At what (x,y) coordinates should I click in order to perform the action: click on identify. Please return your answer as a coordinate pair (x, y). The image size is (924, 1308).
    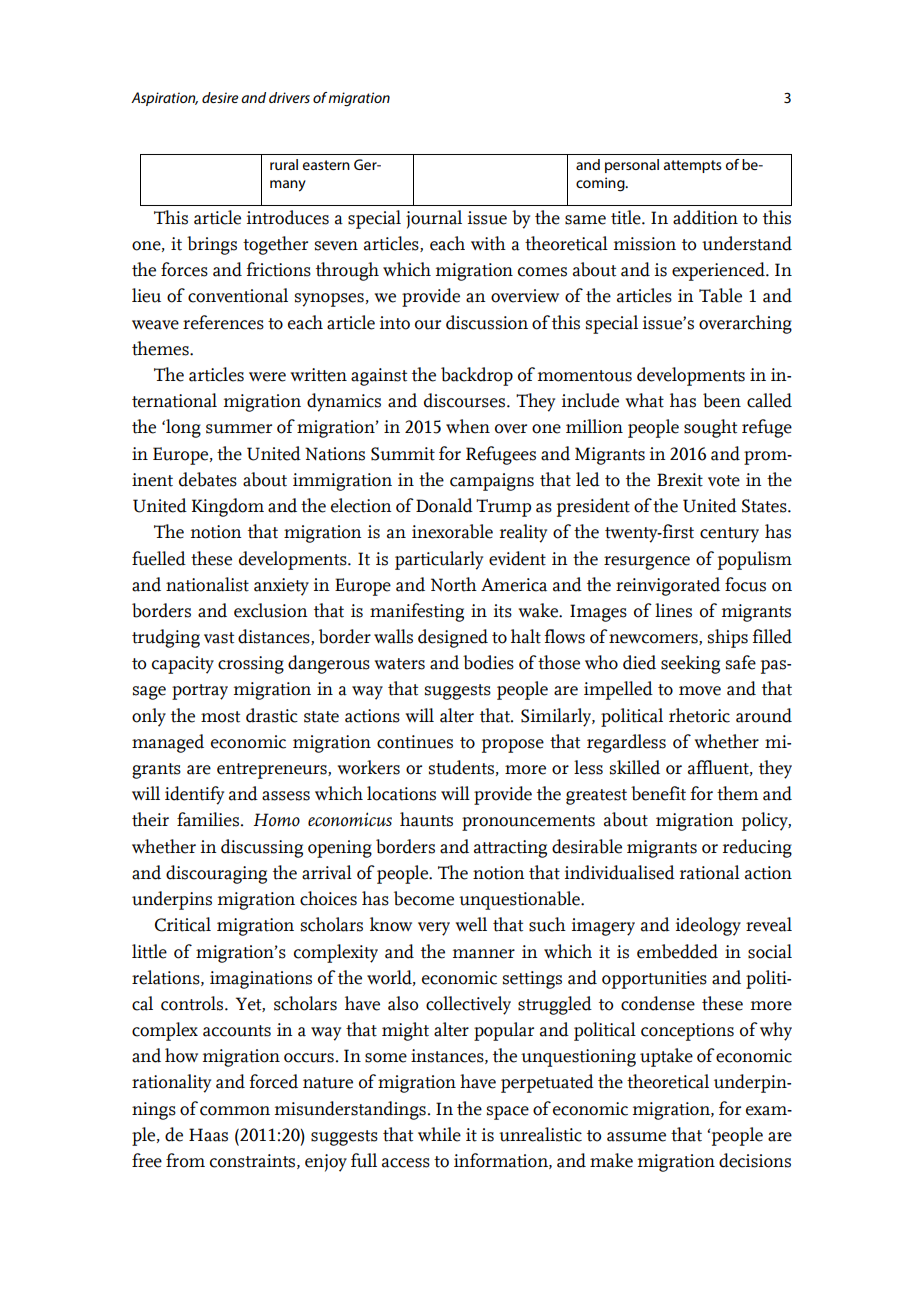
    Looking at the image, I should click on (194, 795).
